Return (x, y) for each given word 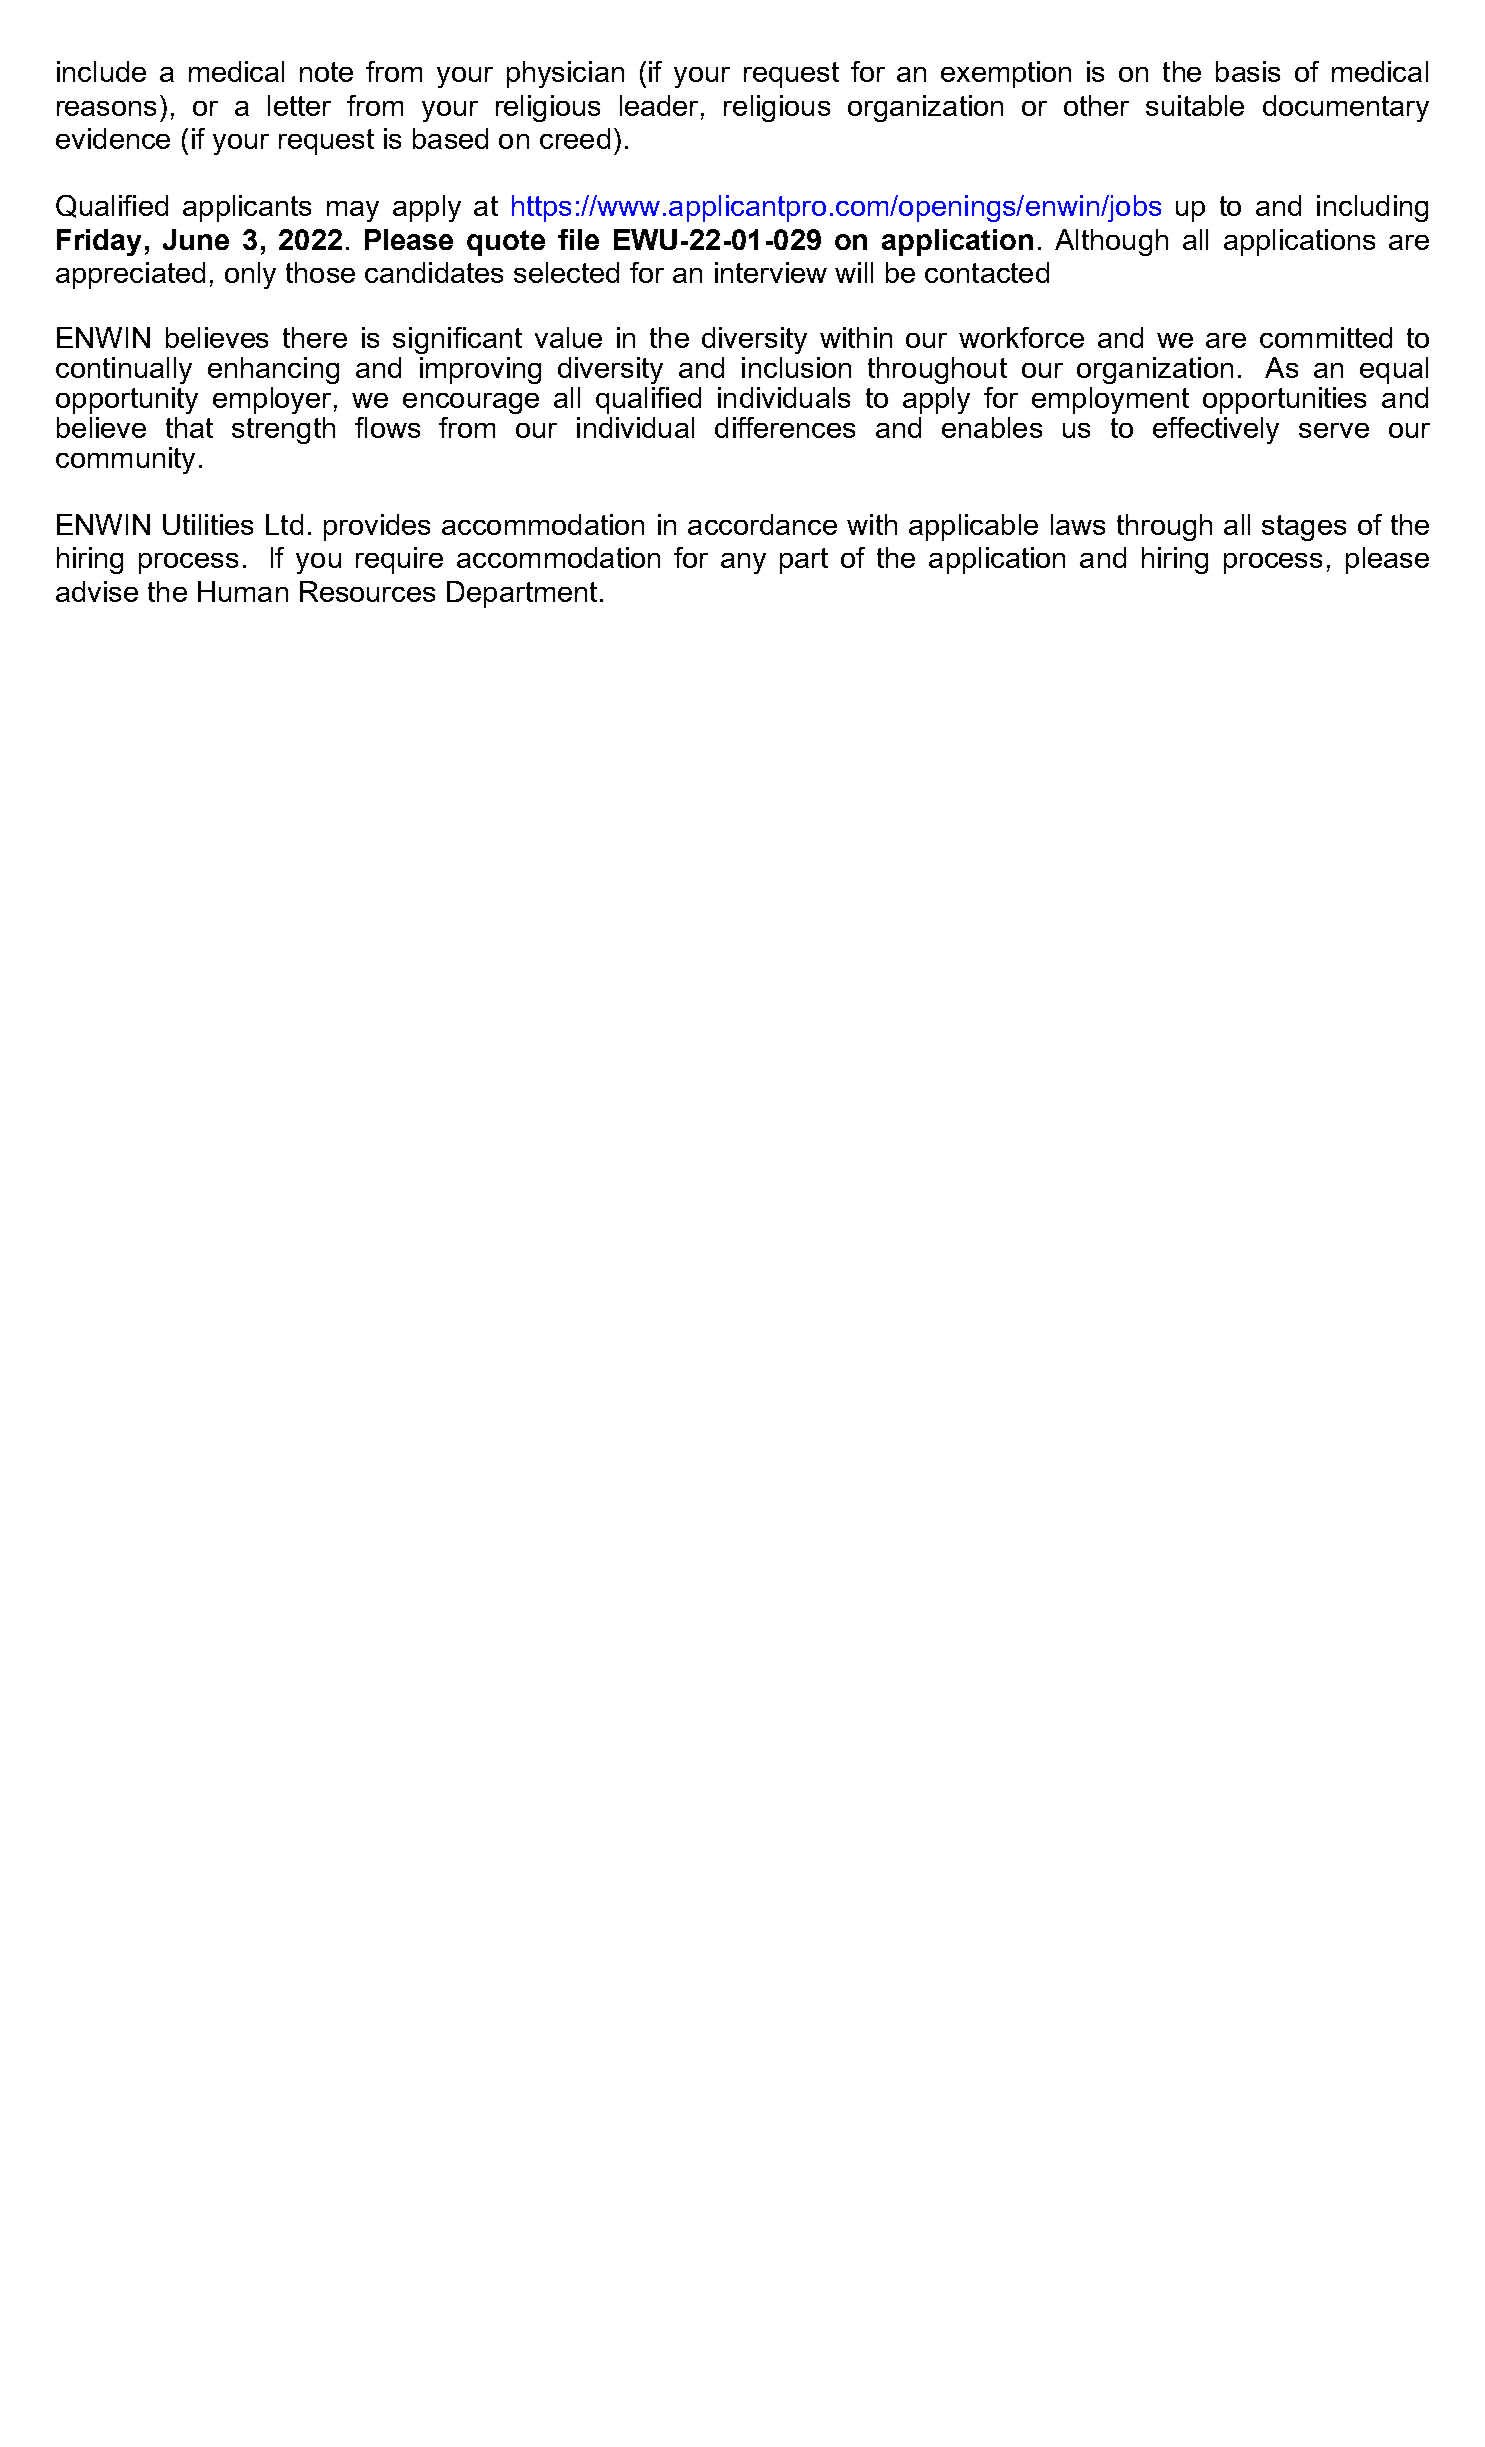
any (743, 563)
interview (771, 272)
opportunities (1284, 400)
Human (243, 591)
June (196, 239)
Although (1111, 242)
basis (1248, 71)
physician (565, 74)
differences (785, 427)
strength (283, 430)
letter (299, 105)
